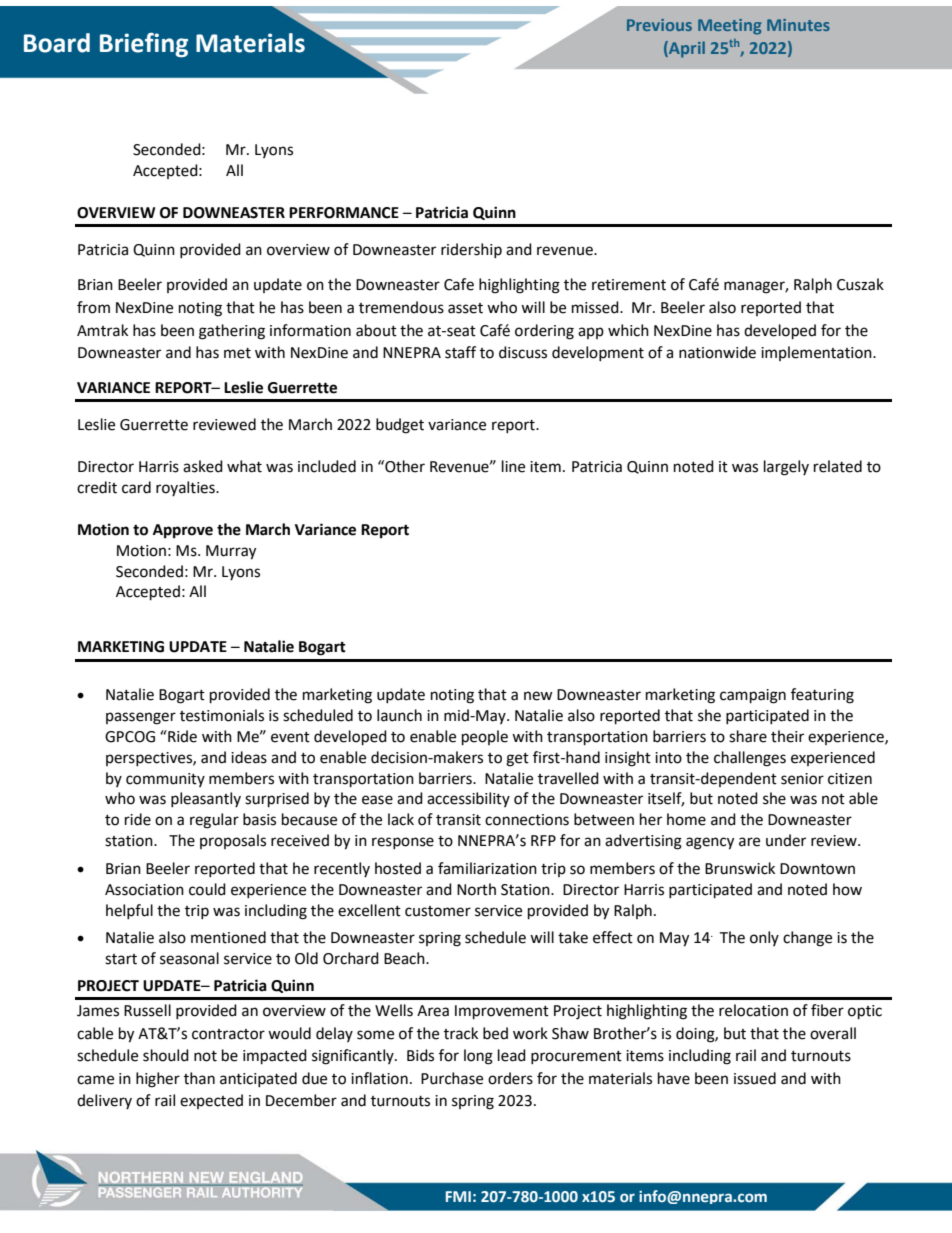 Image resolution: width=952 pixels, height=1233 pixels. What do you see at coordinates (740, 868) in the screenshot?
I see `Brunswick` at bounding box center [740, 868].
